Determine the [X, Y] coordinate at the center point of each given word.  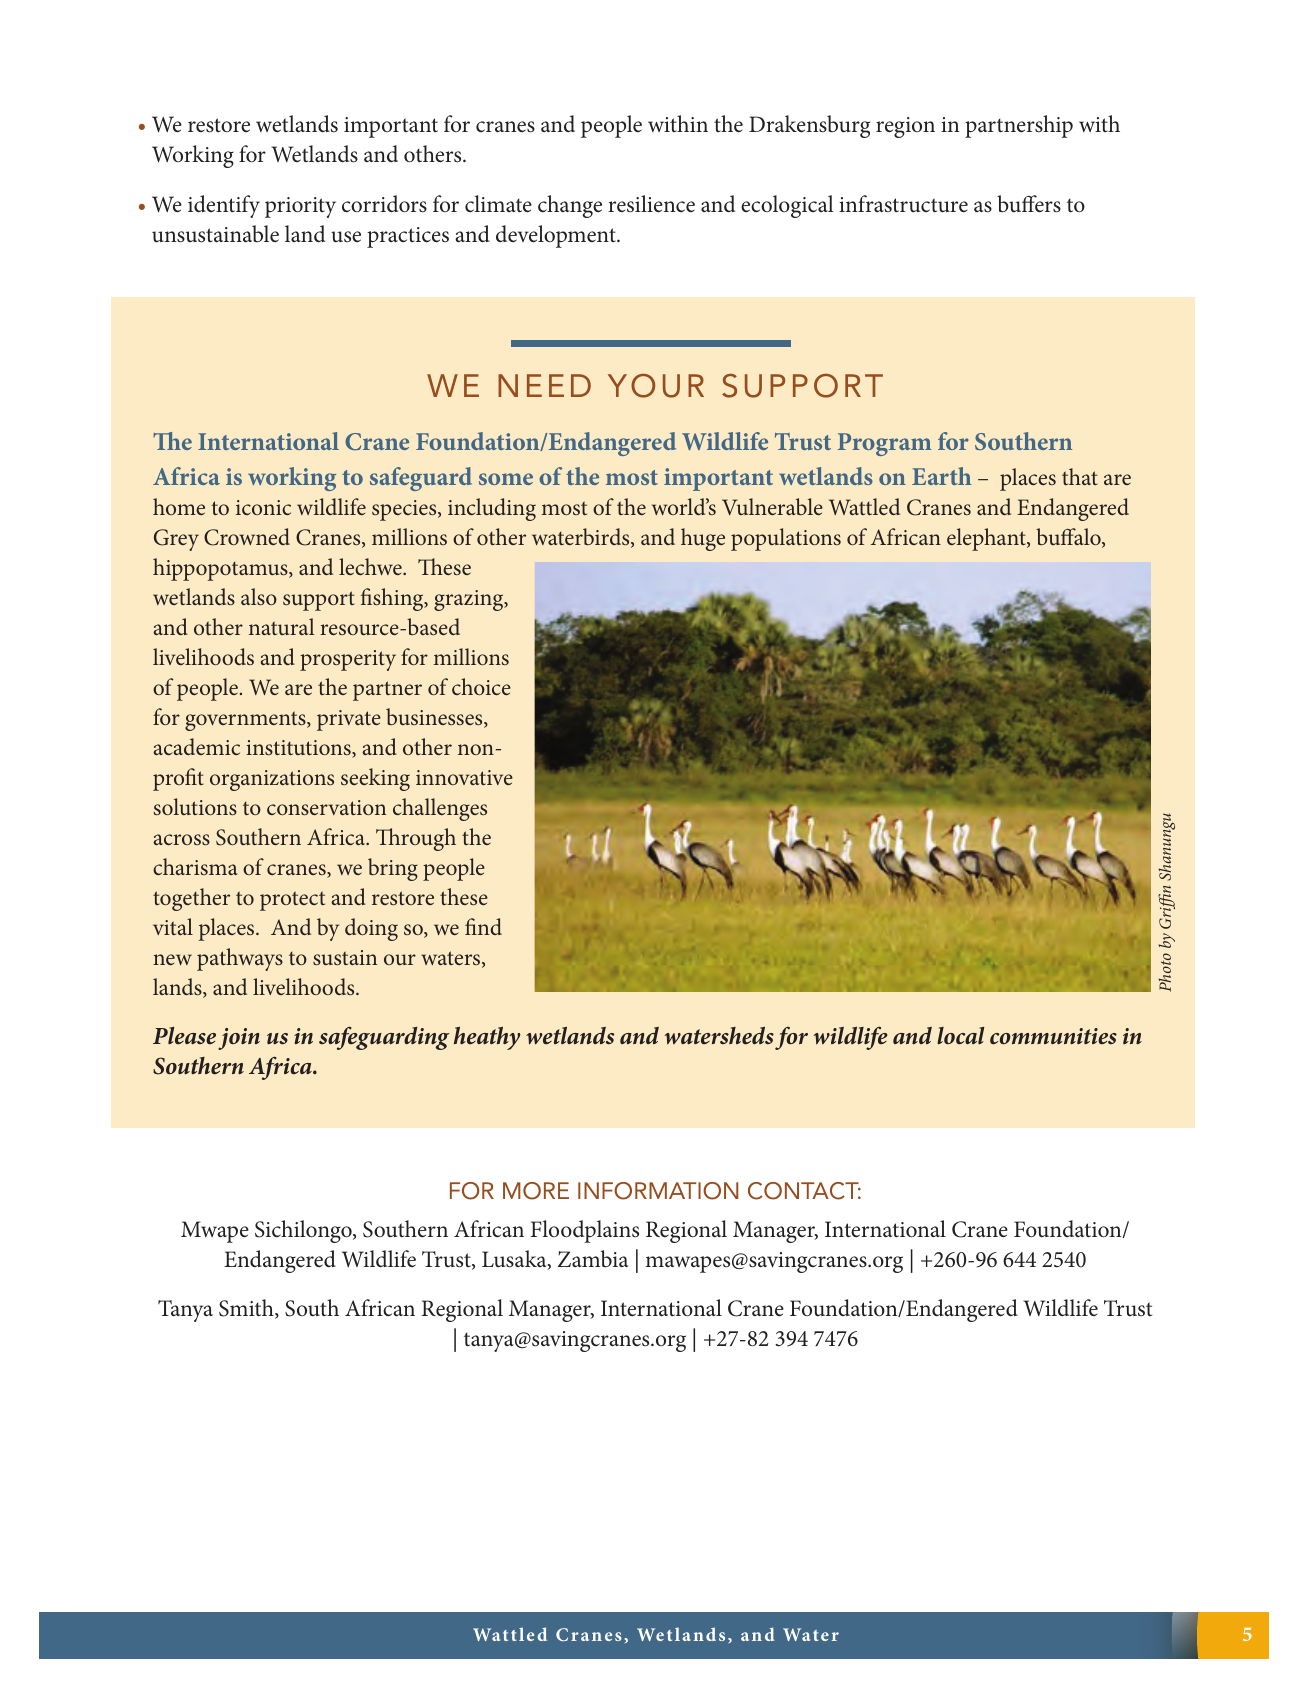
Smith [247, 1309]
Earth [941, 476]
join [239, 1039]
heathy [487, 1038]
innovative [464, 777]
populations [786, 539]
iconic [263, 507]
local [960, 1036]
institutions [299, 749]
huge [703, 539]
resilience [651, 204]
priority [300, 207]
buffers [1029, 204]
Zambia [593, 1259]
